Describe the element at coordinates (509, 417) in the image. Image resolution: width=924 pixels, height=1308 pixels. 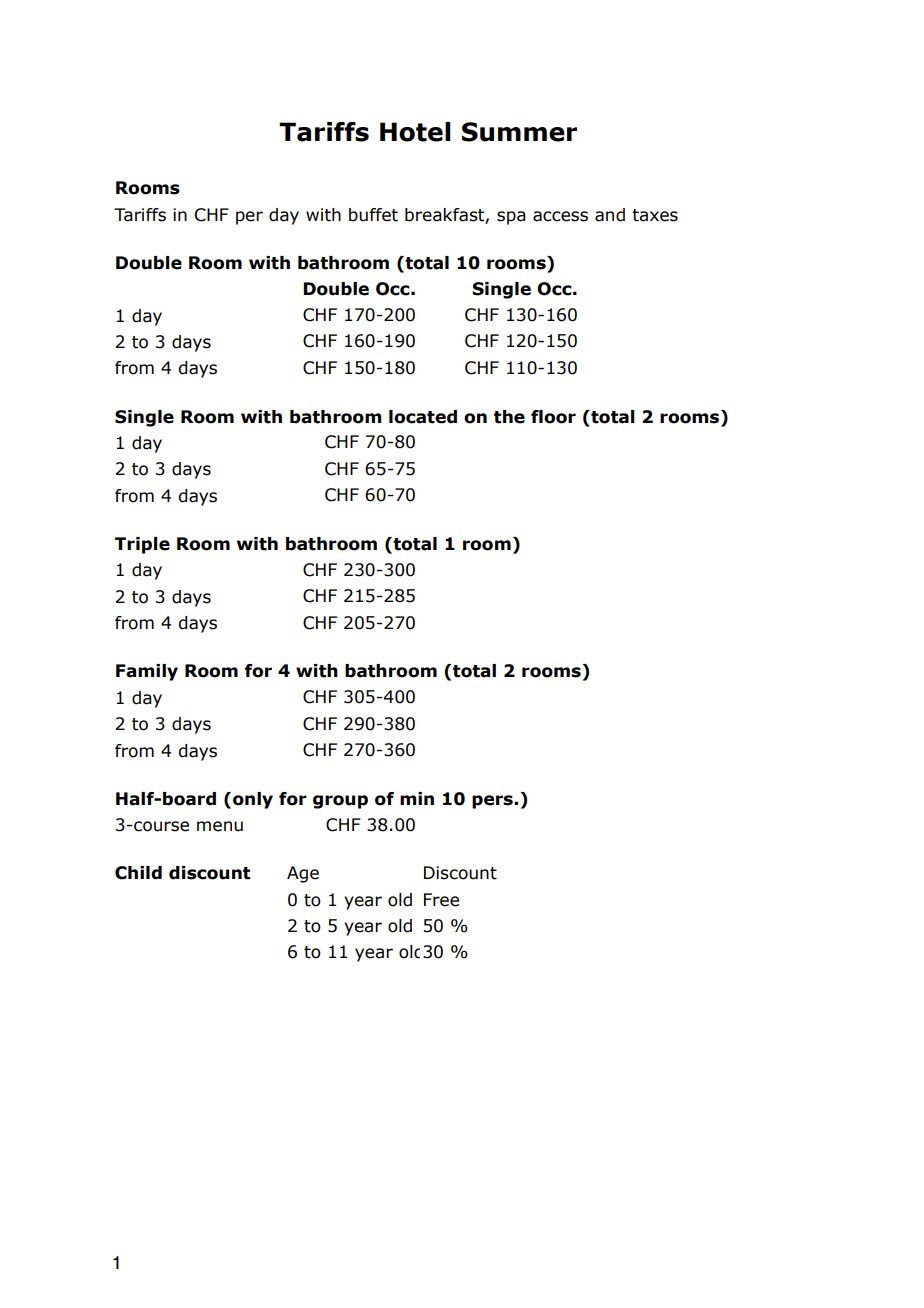
I see `the` at that location.
